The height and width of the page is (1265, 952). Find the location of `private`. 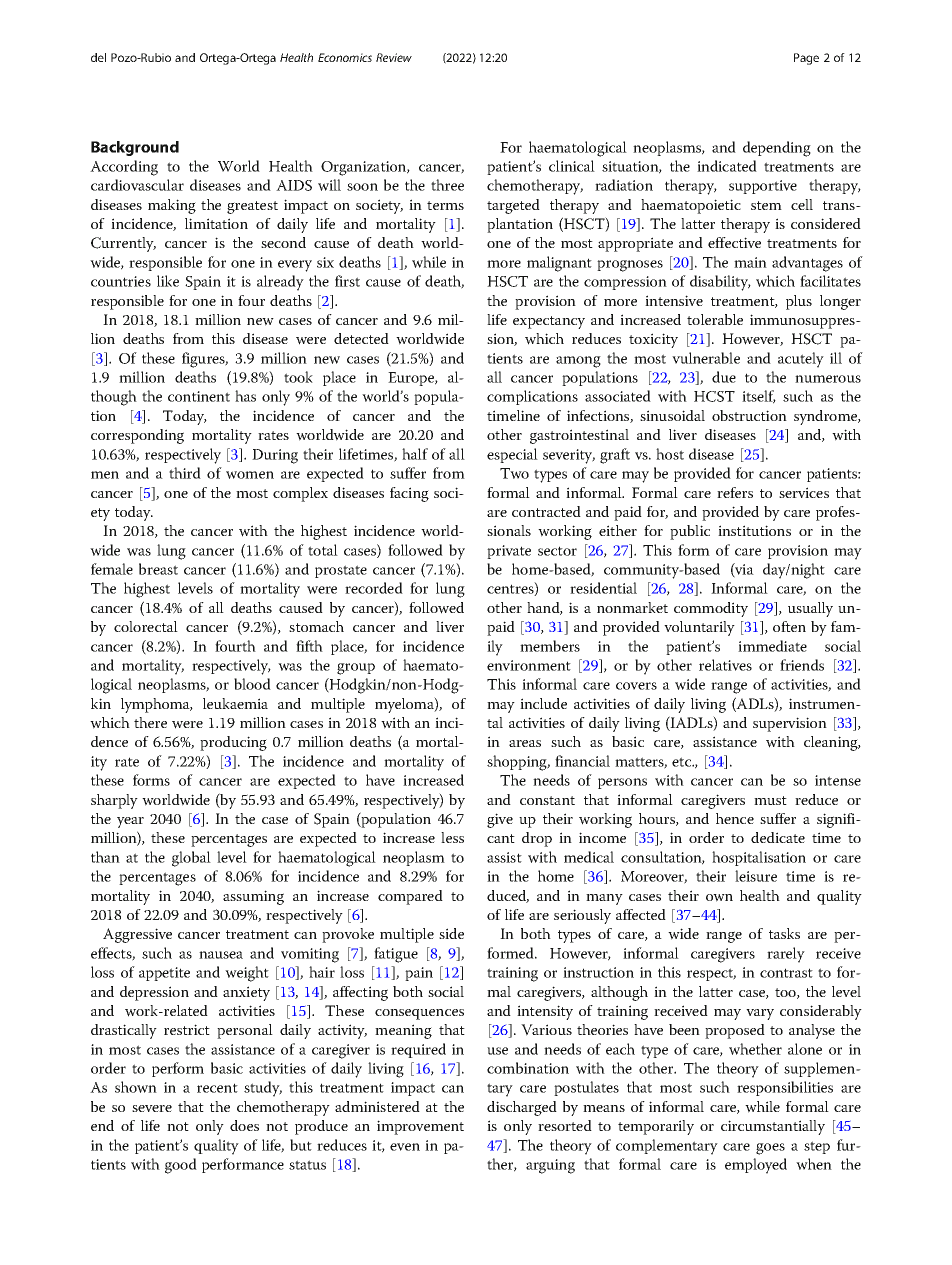

private is located at coordinates (509, 552).
